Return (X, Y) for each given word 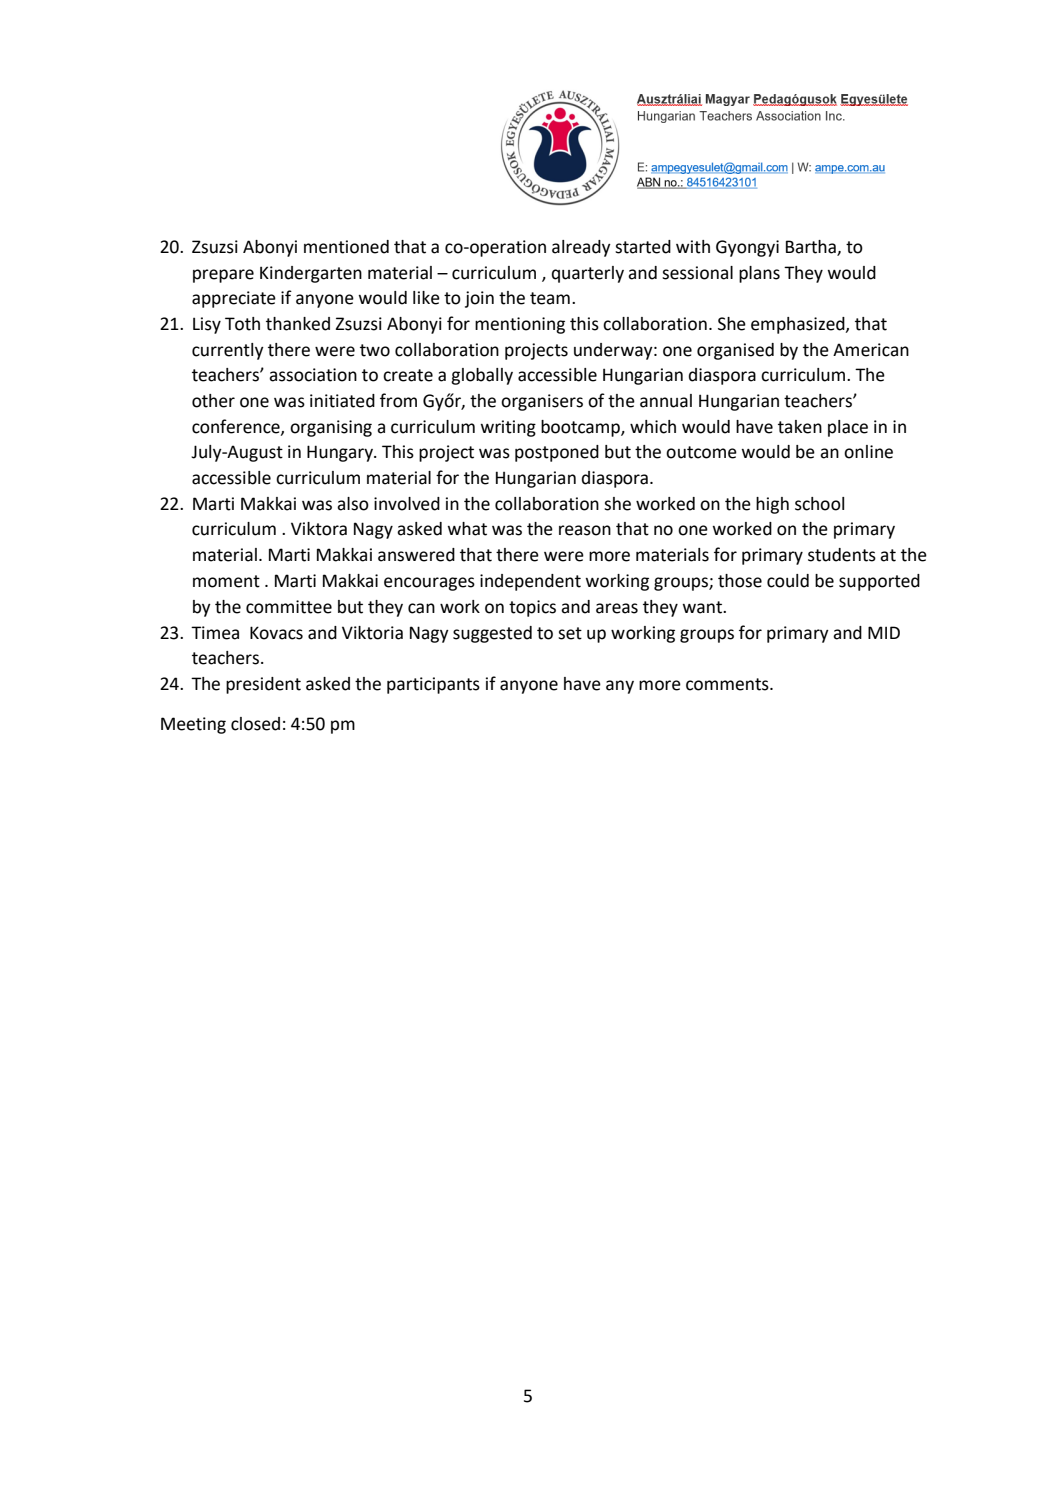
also (353, 504)
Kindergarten (311, 274)
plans (759, 274)
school (819, 504)
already (581, 248)
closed (255, 724)
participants (433, 685)
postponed (557, 453)
